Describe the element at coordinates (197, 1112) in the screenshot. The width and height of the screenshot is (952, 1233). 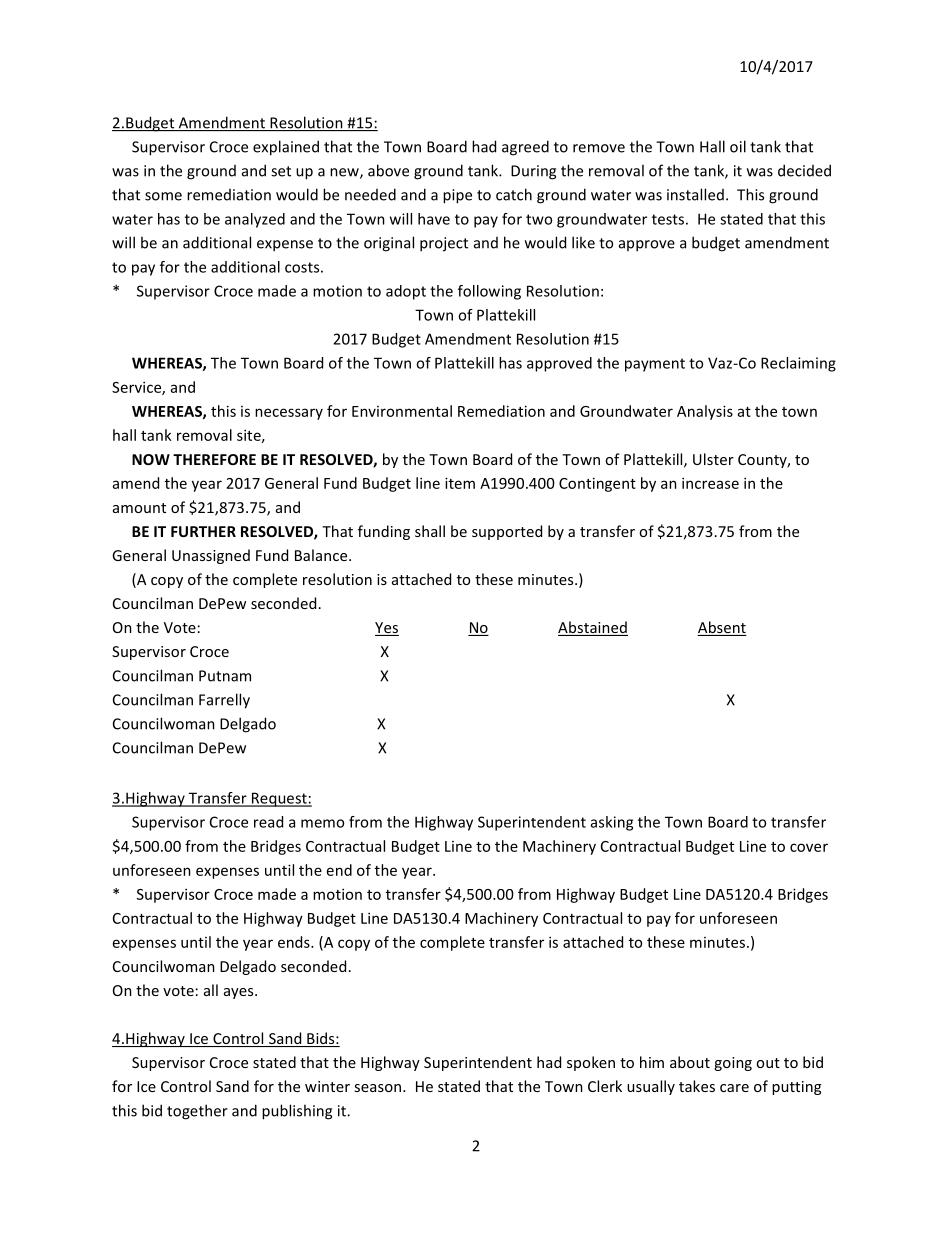
I see `together` at that location.
